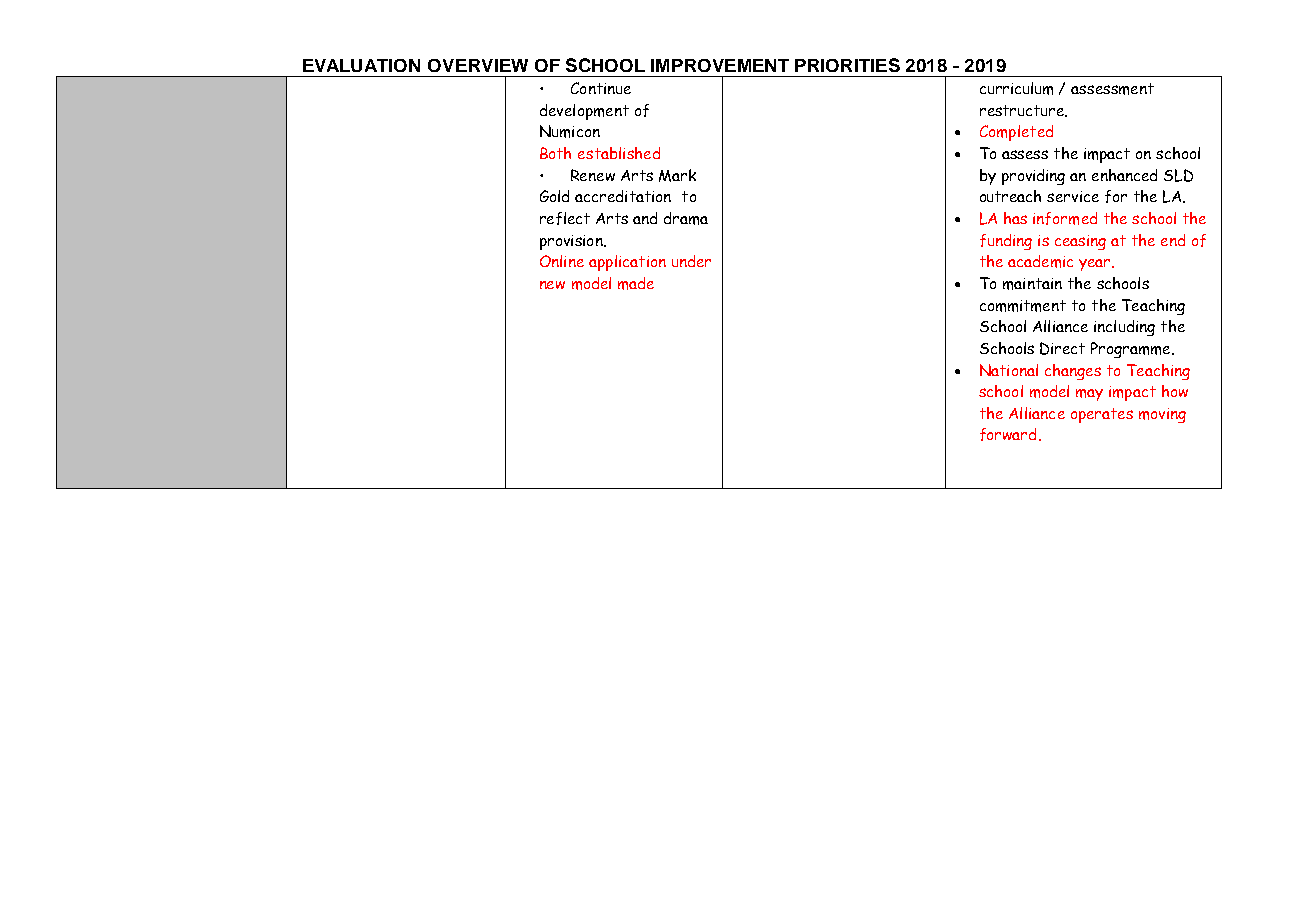 The height and width of the screenshot is (924, 1308). I want to click on informed, so click(1065, 218).
